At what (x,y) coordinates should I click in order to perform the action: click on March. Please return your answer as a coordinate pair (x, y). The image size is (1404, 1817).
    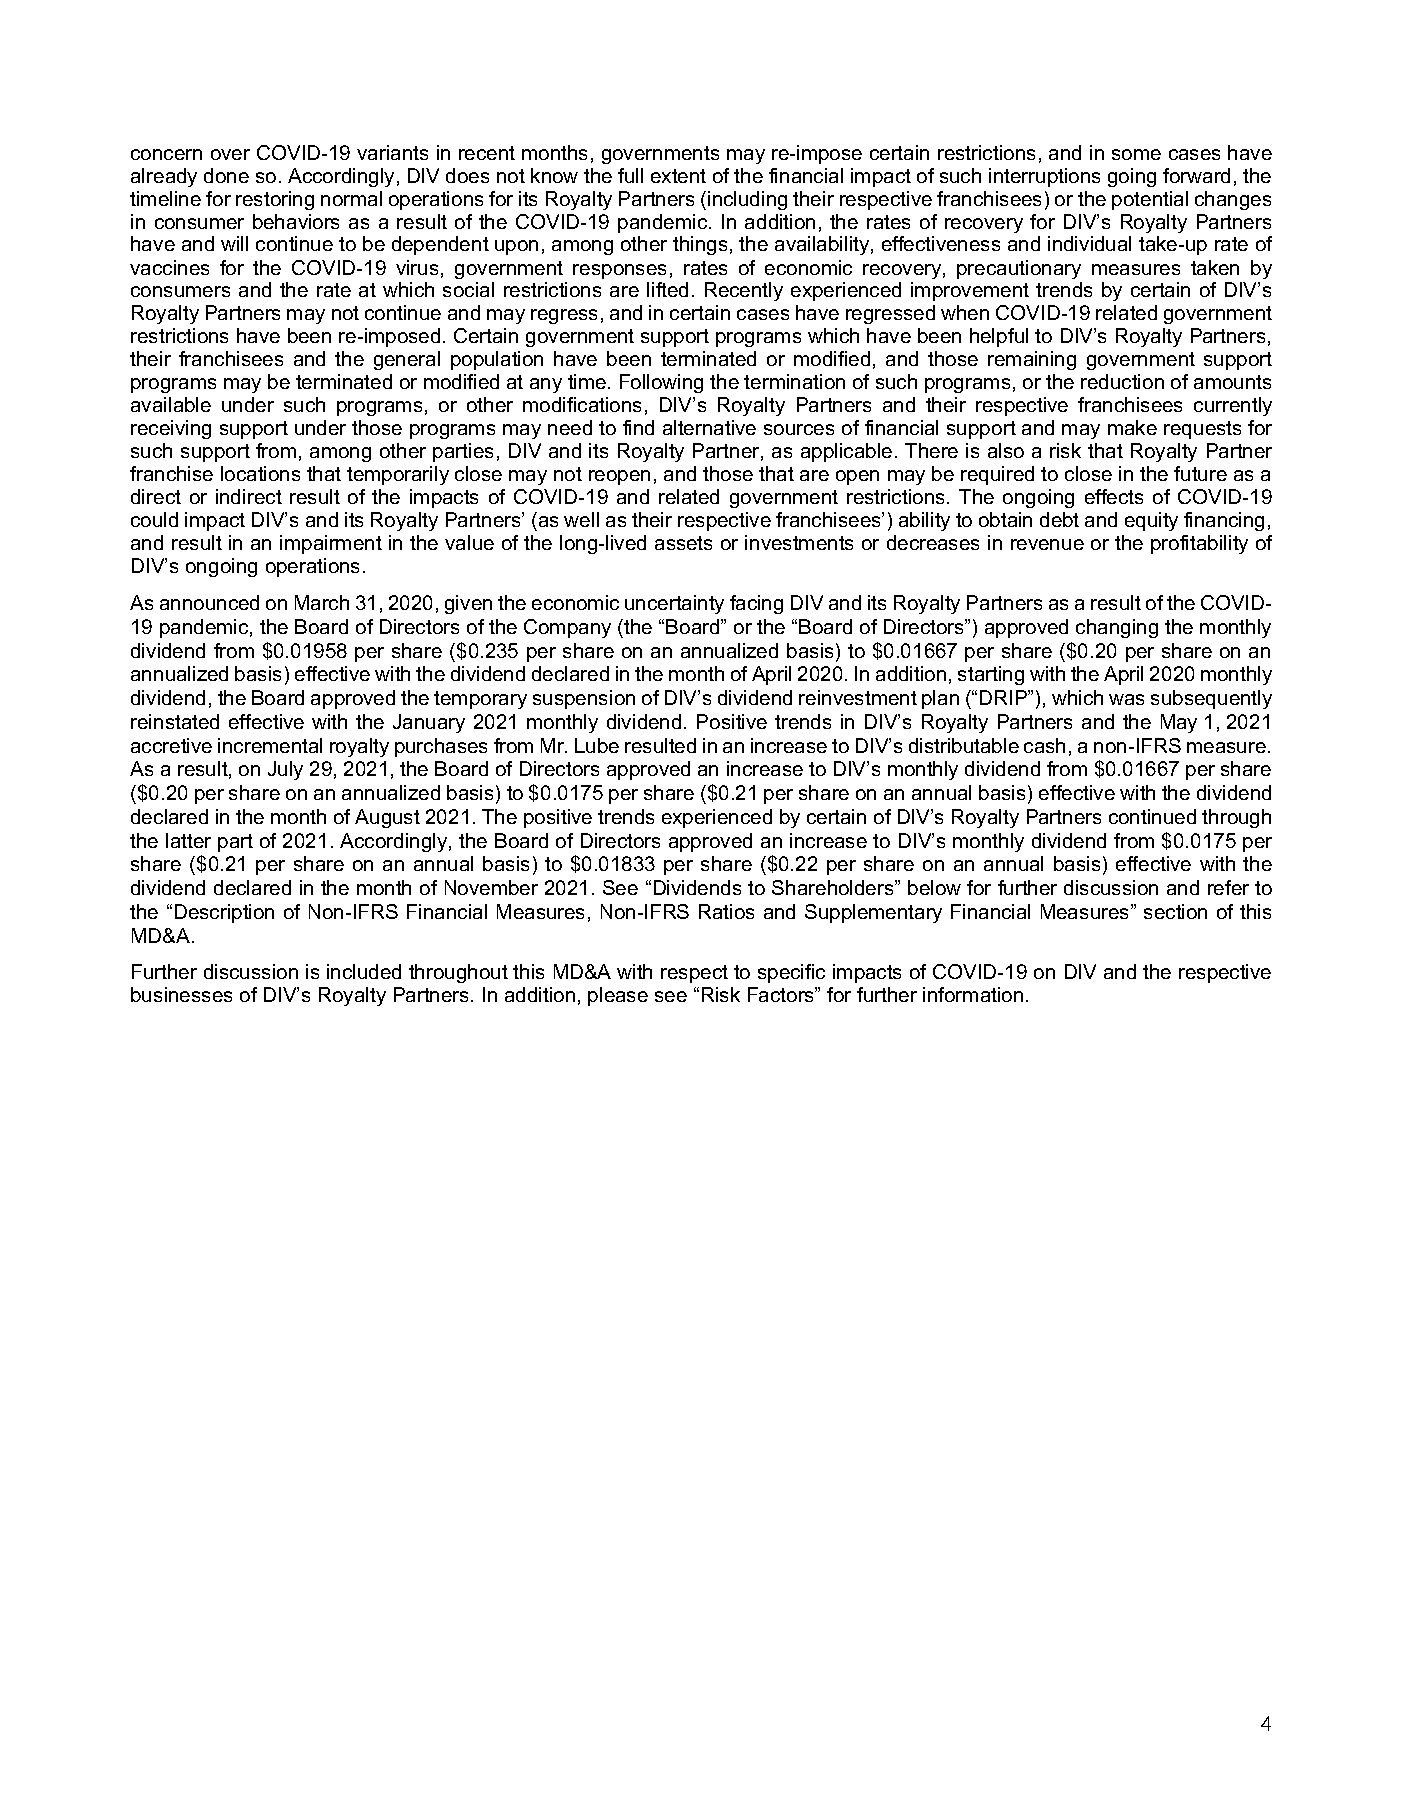
    Looking at the image, I should click on (322, 602).
